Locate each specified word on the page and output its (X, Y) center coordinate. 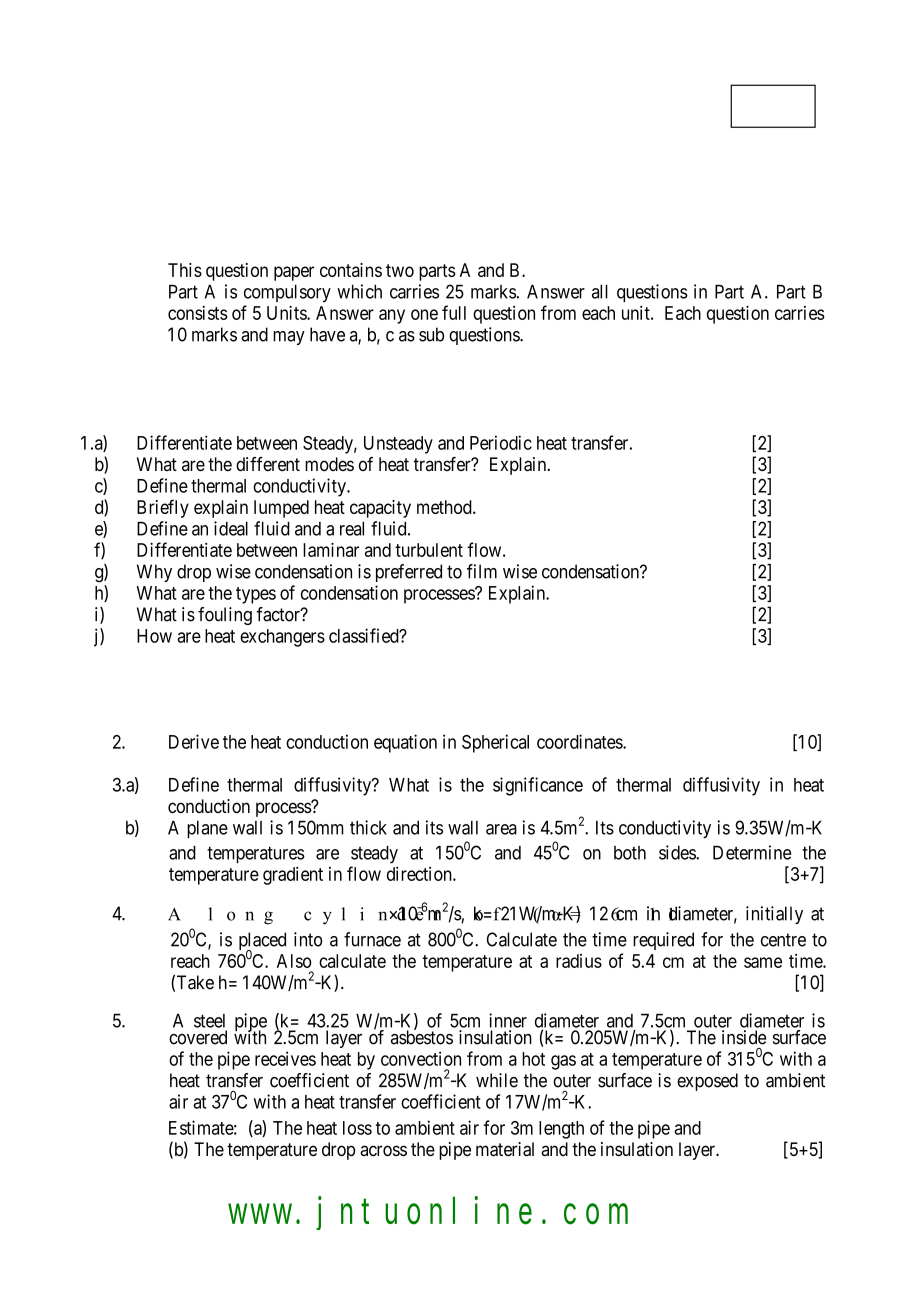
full (454, 312)
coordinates (580, 741)
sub (431, 334)
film (482, 571)
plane (207, 829)
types (256, 595)
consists (198, 313)
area (501, 829)
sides (678, 852)
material (505, 1149)
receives (285, 1058)
